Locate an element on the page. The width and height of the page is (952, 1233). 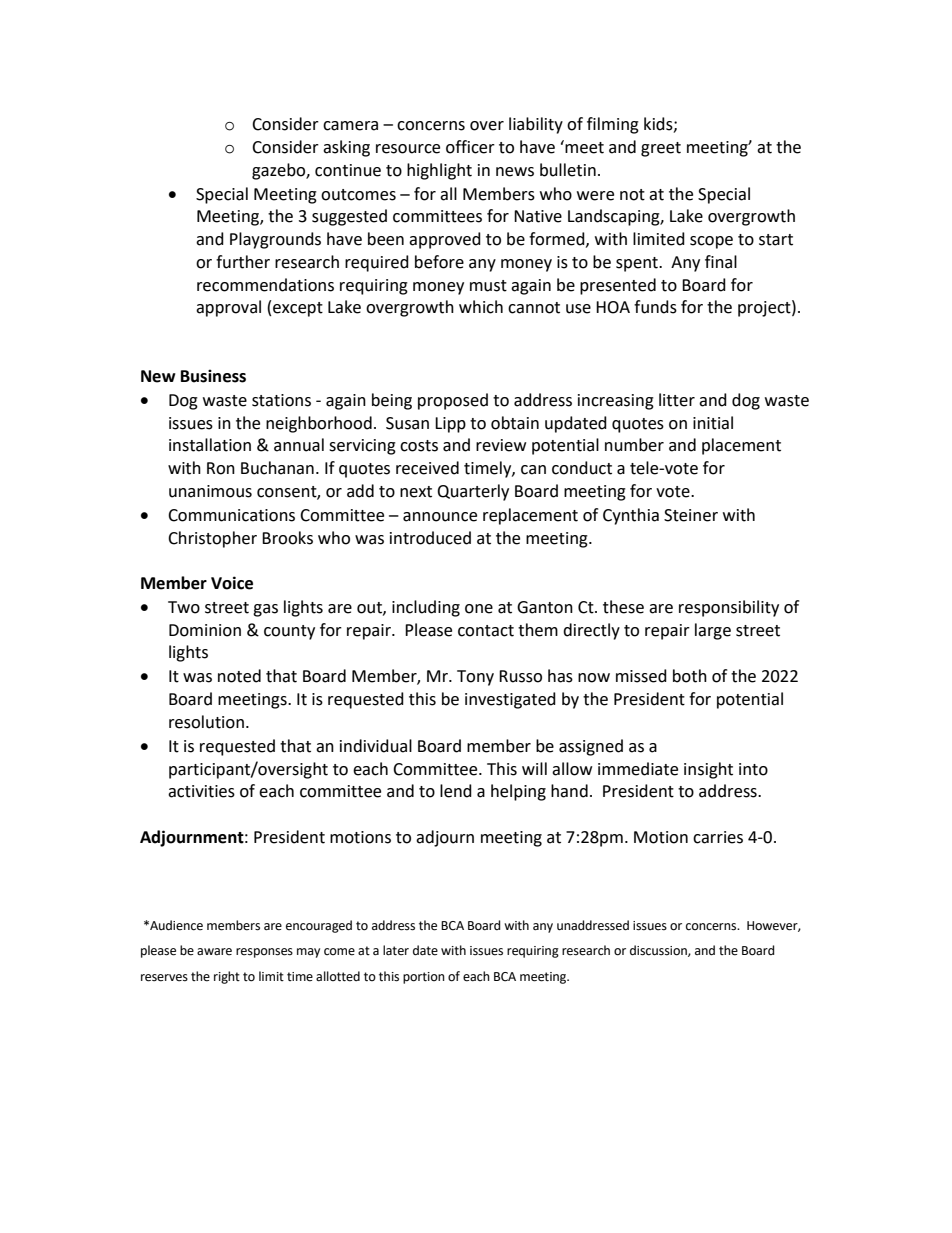
portion is located at coordinates (424, 978).
